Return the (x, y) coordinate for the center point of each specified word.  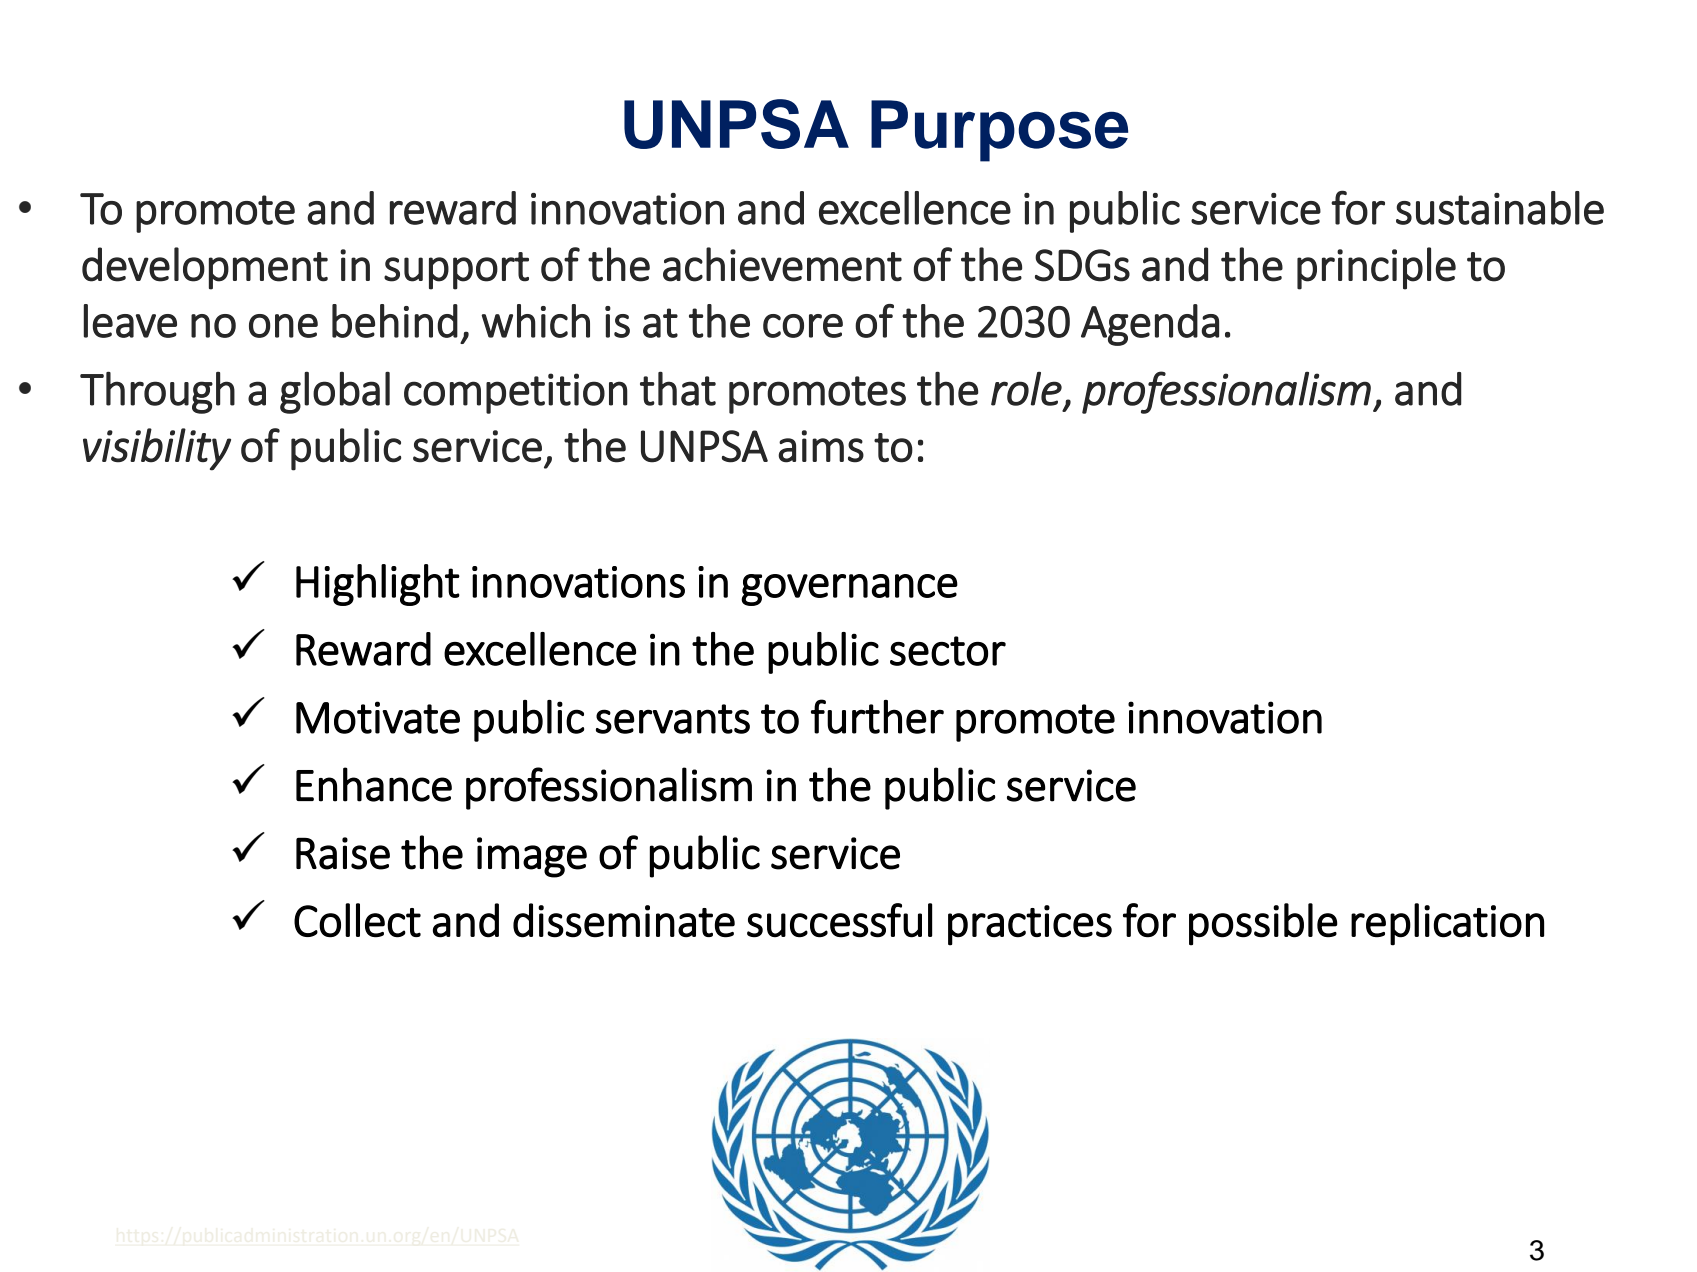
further (877, 716)
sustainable (1500, 208)
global (335, 392)
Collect (357, 920)
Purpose (999, 131)
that (678, 388)
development (205, 268)
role (1026, 389)
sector (948, 651)
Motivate (378, 717)
